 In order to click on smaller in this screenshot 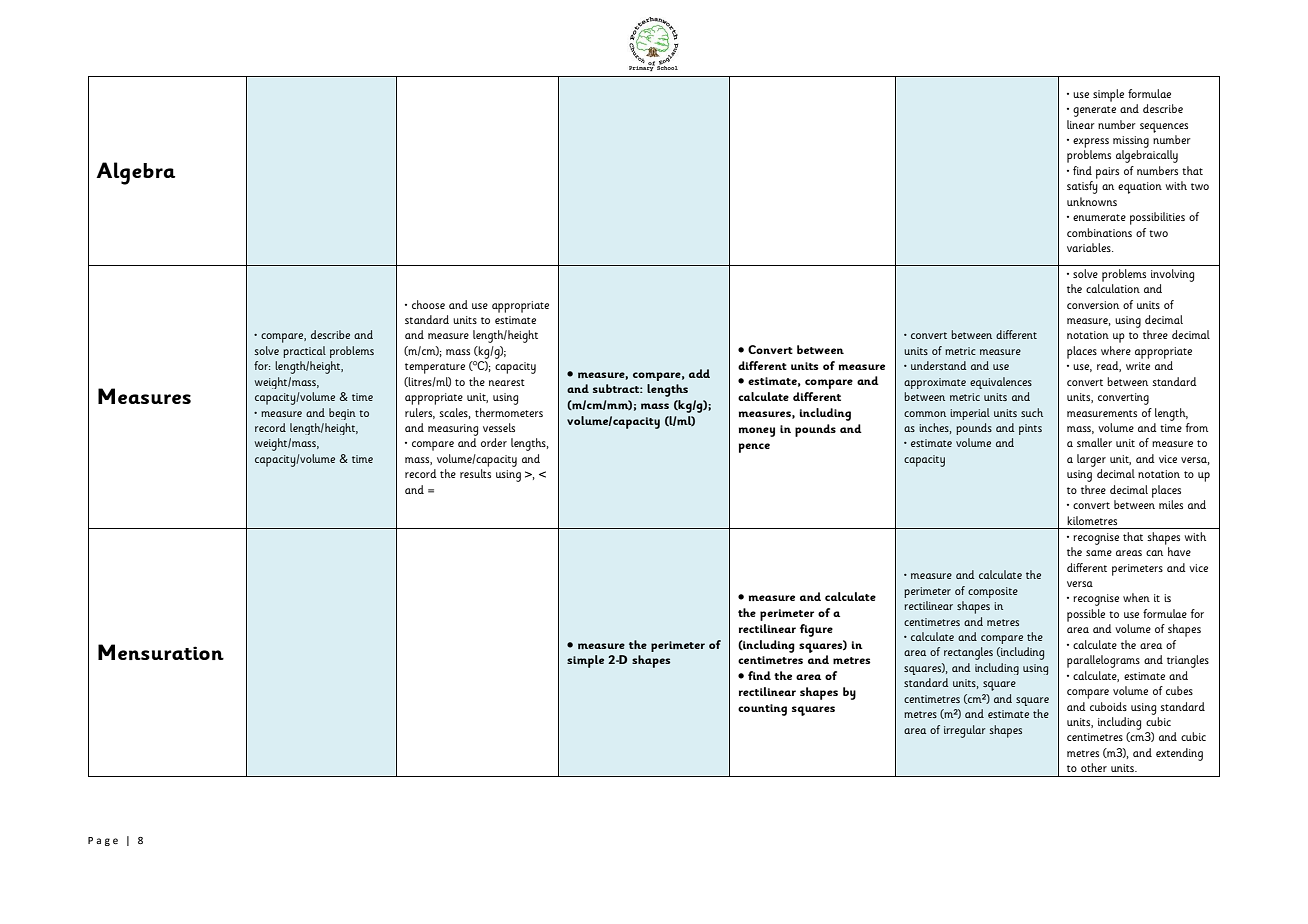, I will do `click(1094, 442)`.
